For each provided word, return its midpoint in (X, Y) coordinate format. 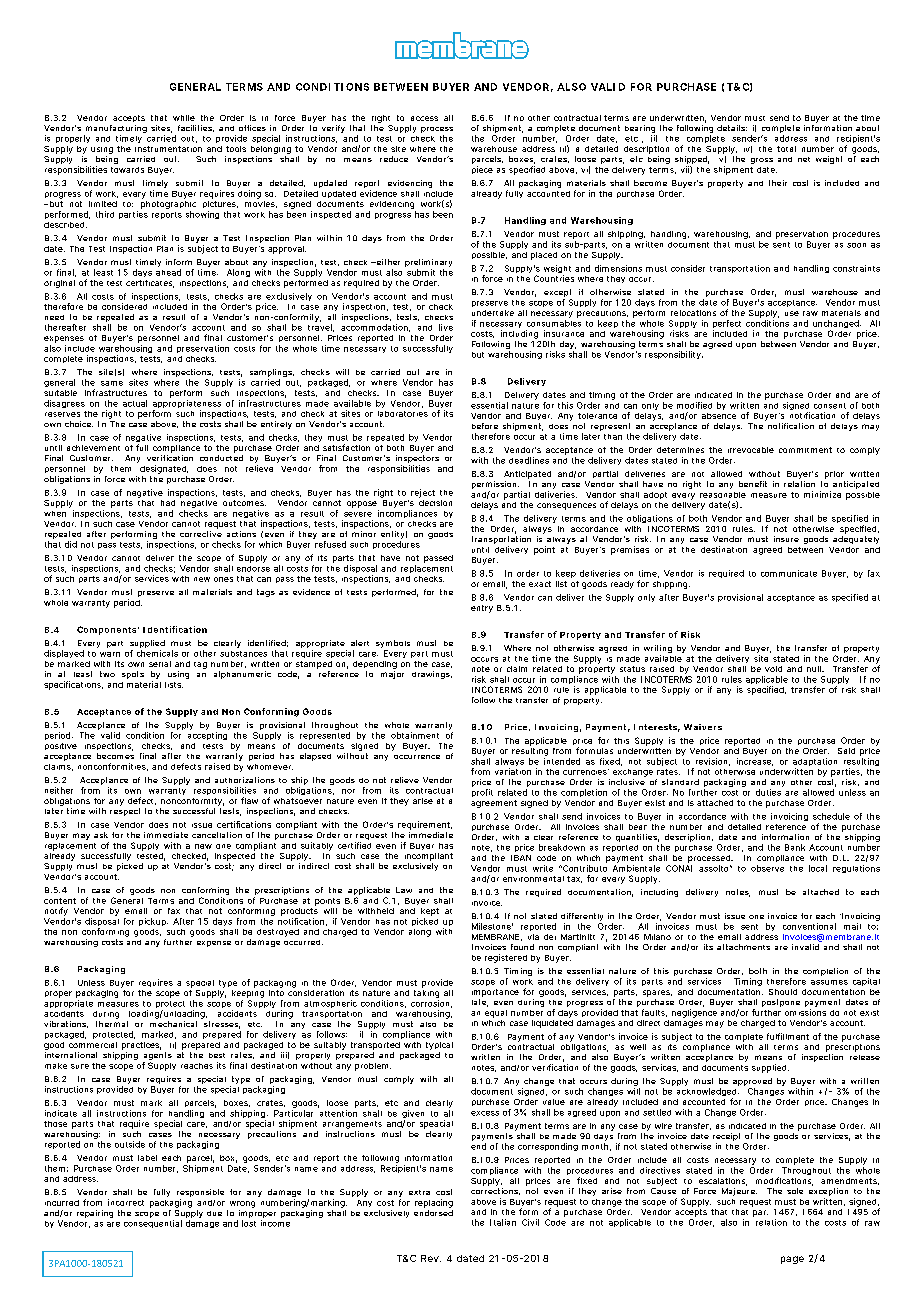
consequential (153, 1224)
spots (133, 675)
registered (506, 958)
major (392, 675)
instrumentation (168, 149)
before (485, 426)
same (112, 383)
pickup (153, 922)
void (773, 669)
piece (482, 170)
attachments (743, 947)
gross (762, 161)
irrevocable (751, 450)
